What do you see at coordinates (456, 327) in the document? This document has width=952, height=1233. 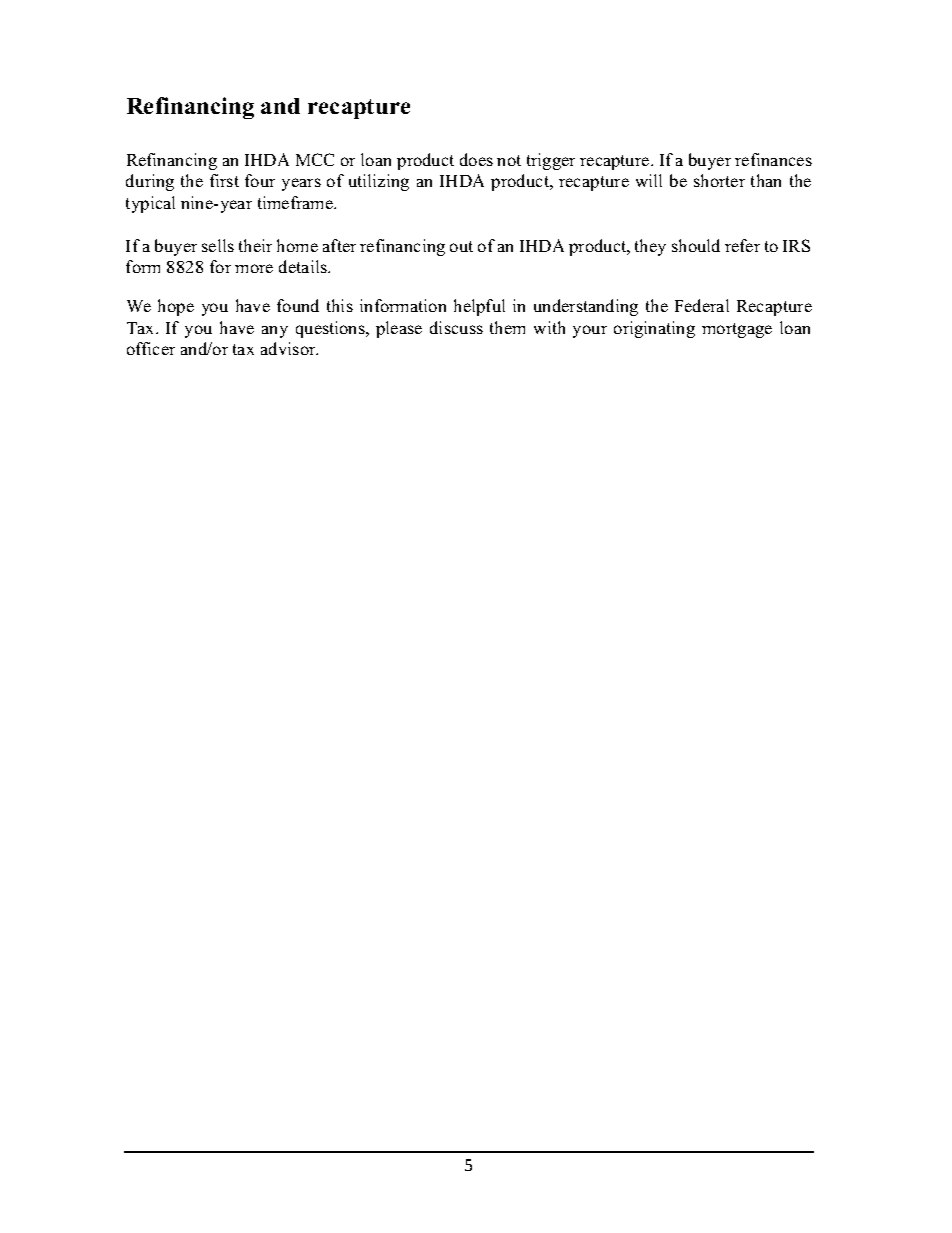 I see `discuss` at bounding box center [456, 327].
